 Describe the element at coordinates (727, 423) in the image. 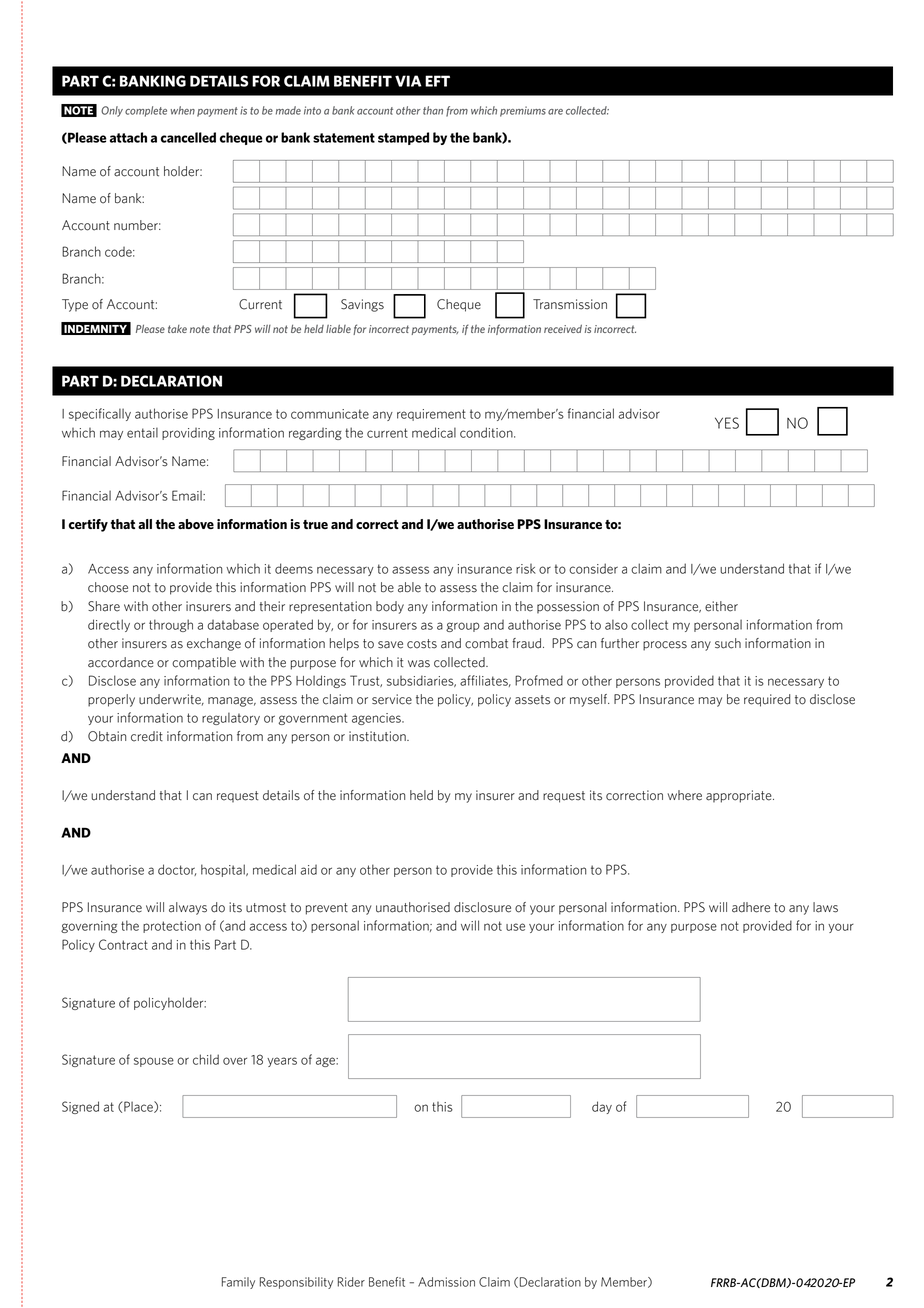

I see `YES` at that location.
